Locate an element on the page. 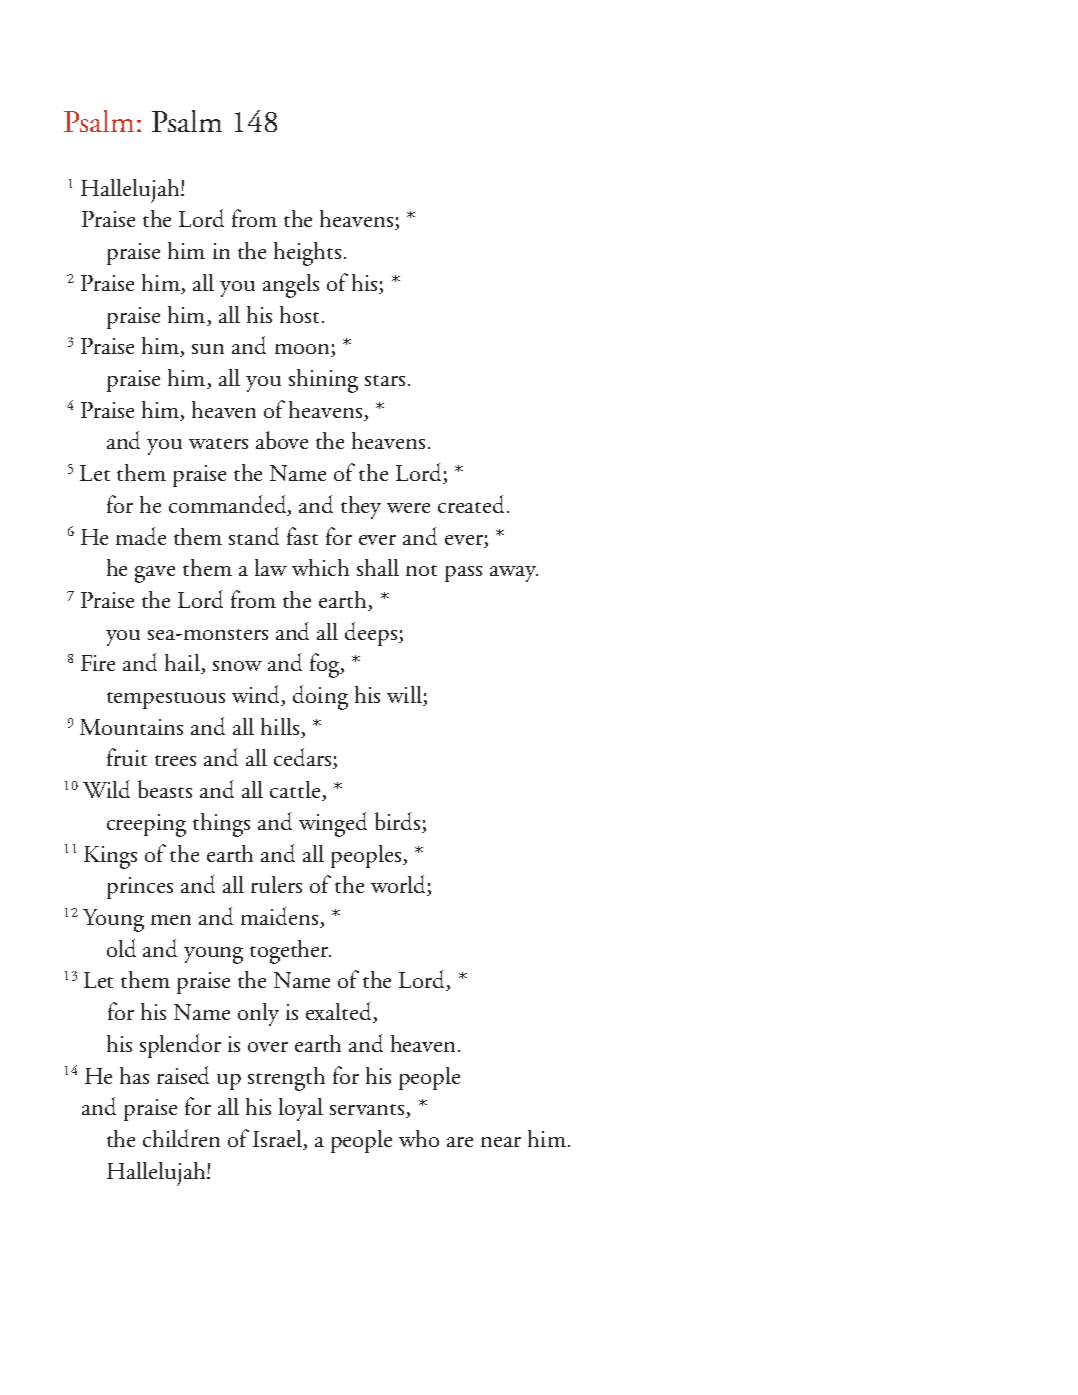 The width and height of the page is (1078, 1395). stars is located at coordinates (385, 380).
